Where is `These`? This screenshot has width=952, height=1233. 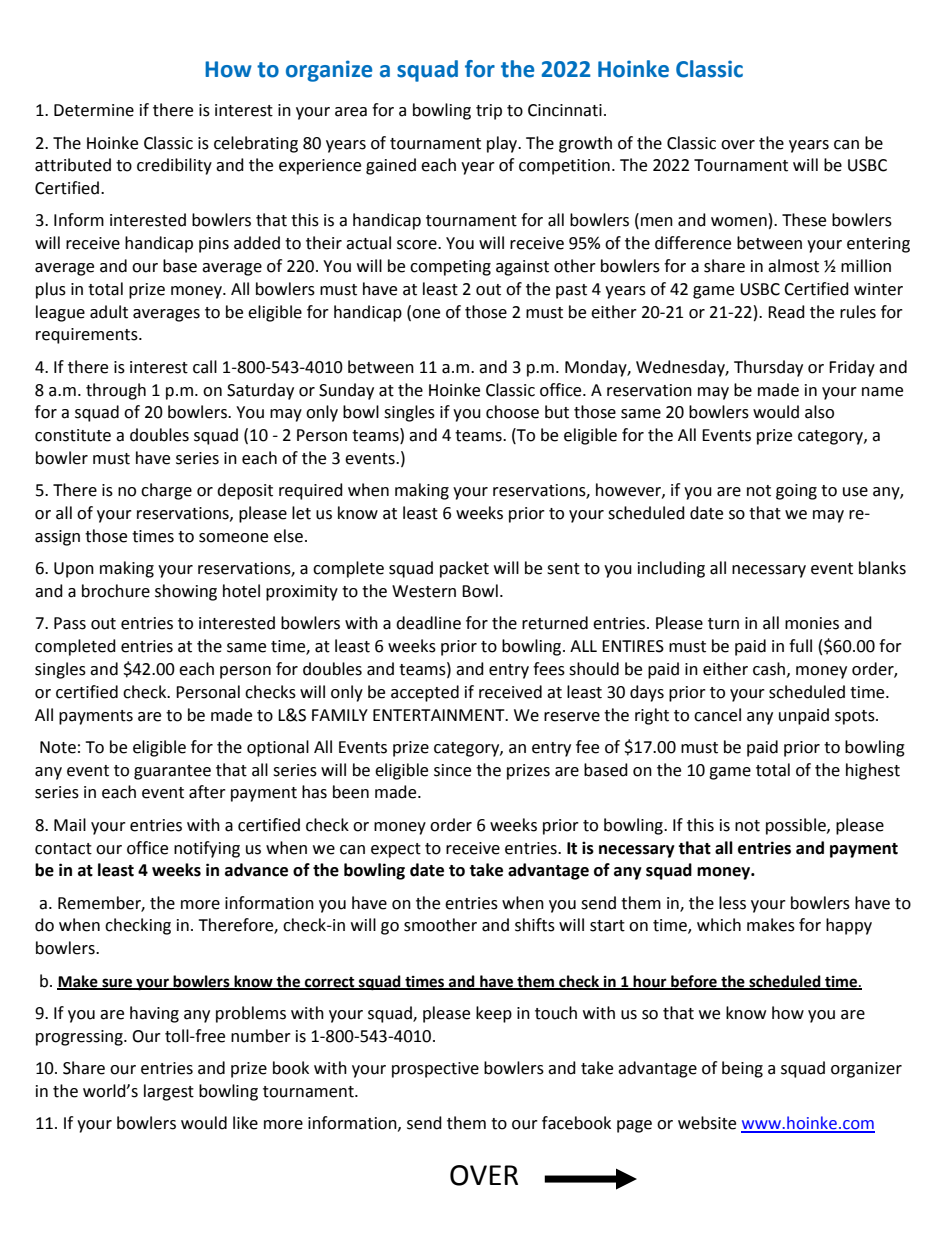 These is located at coordinates (804, 220).
